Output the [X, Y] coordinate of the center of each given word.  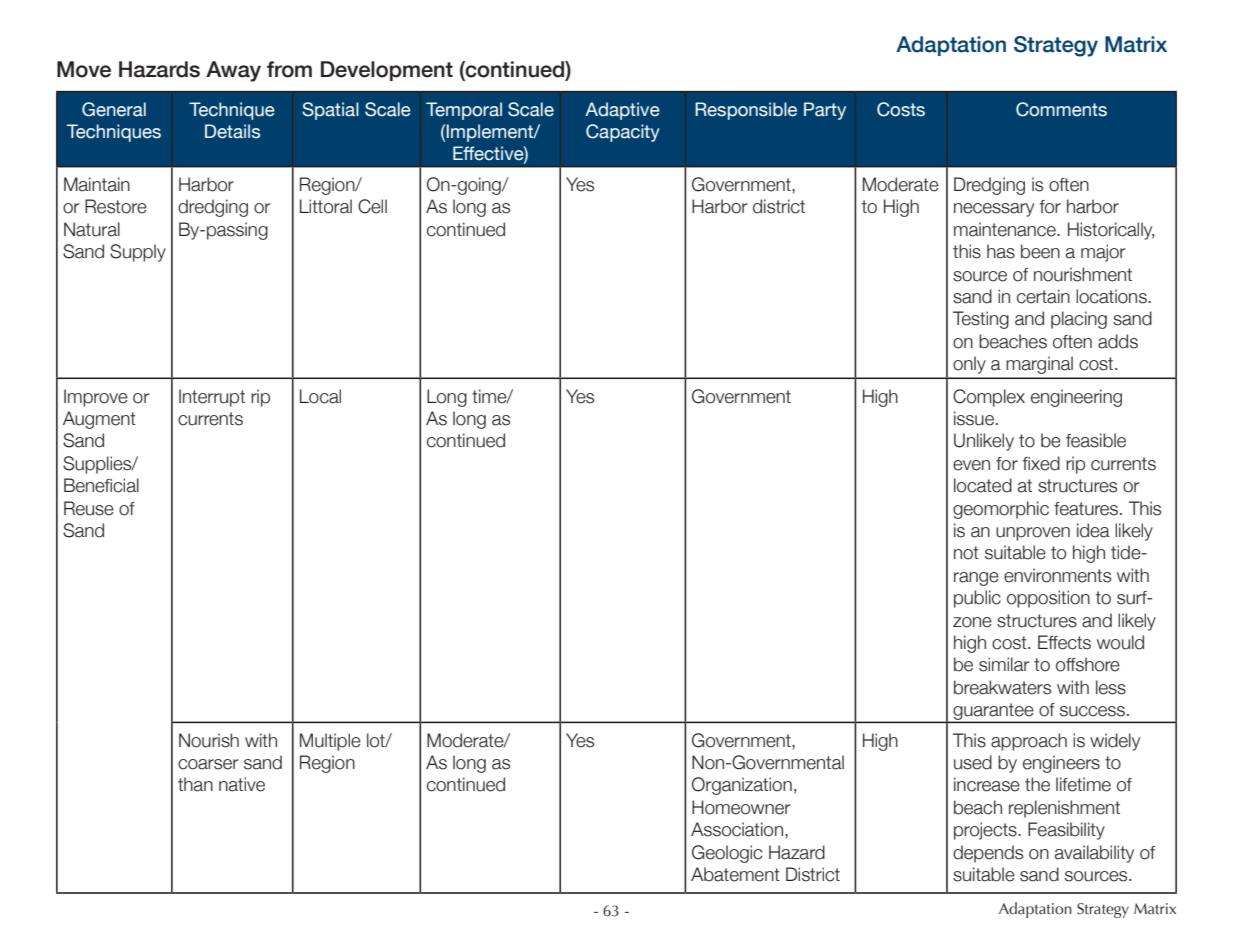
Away [233, 71]
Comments [1061, 109]
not [966, 553]
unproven [1033, 534]
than [195, 784]
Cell [372, 206]
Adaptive [622, 111]
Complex [989, 398]
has [1001, 251]
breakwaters [1002, 687]
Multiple [330, 742]
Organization [742, 786]
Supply [138, 253]
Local [320, 396]
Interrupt [212, 398]
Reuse [89, 508]
